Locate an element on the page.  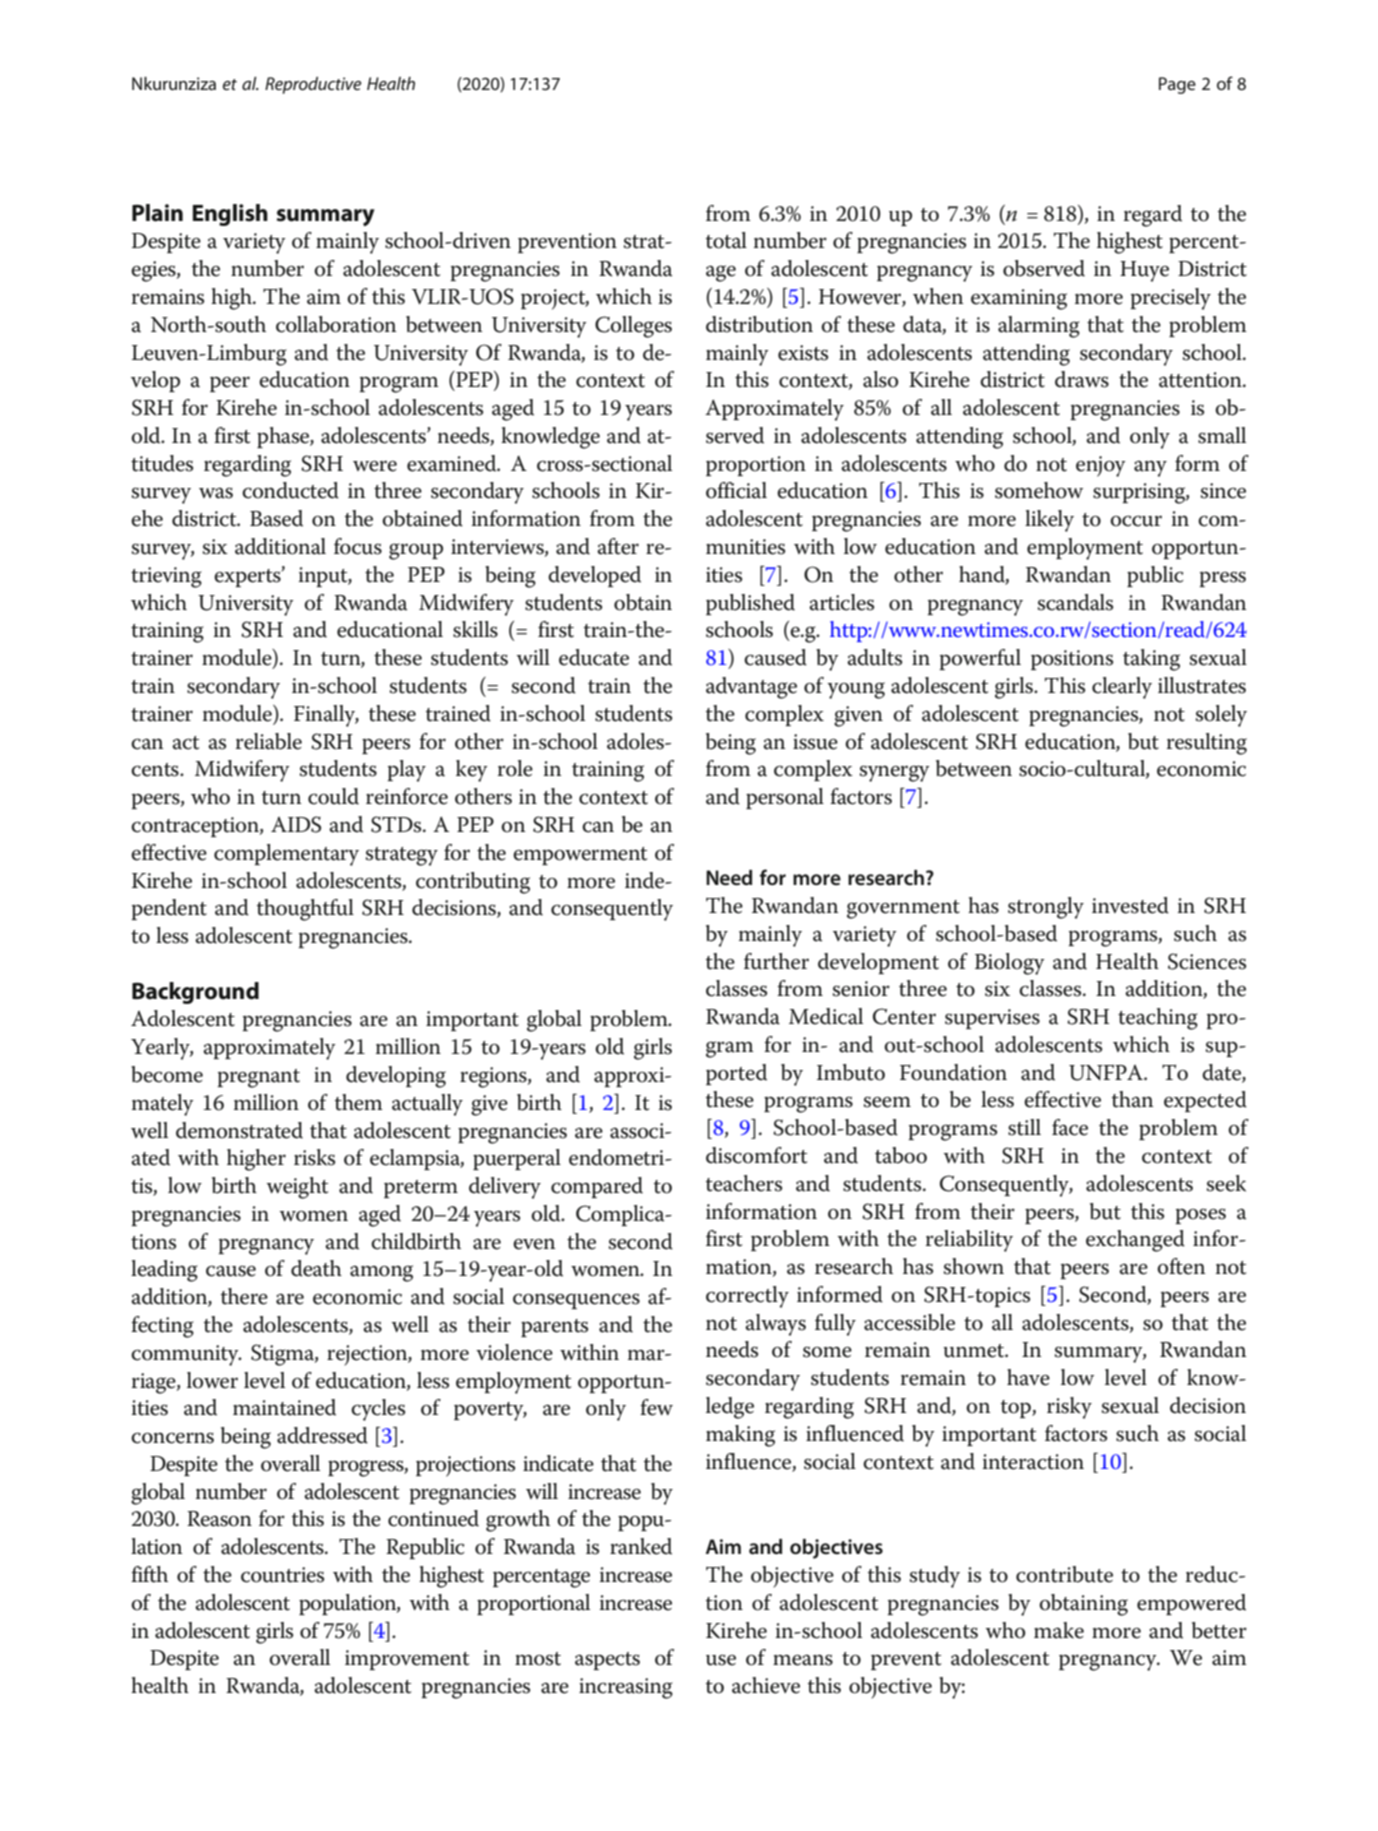
Page is located at coordinates (1177, 85).
